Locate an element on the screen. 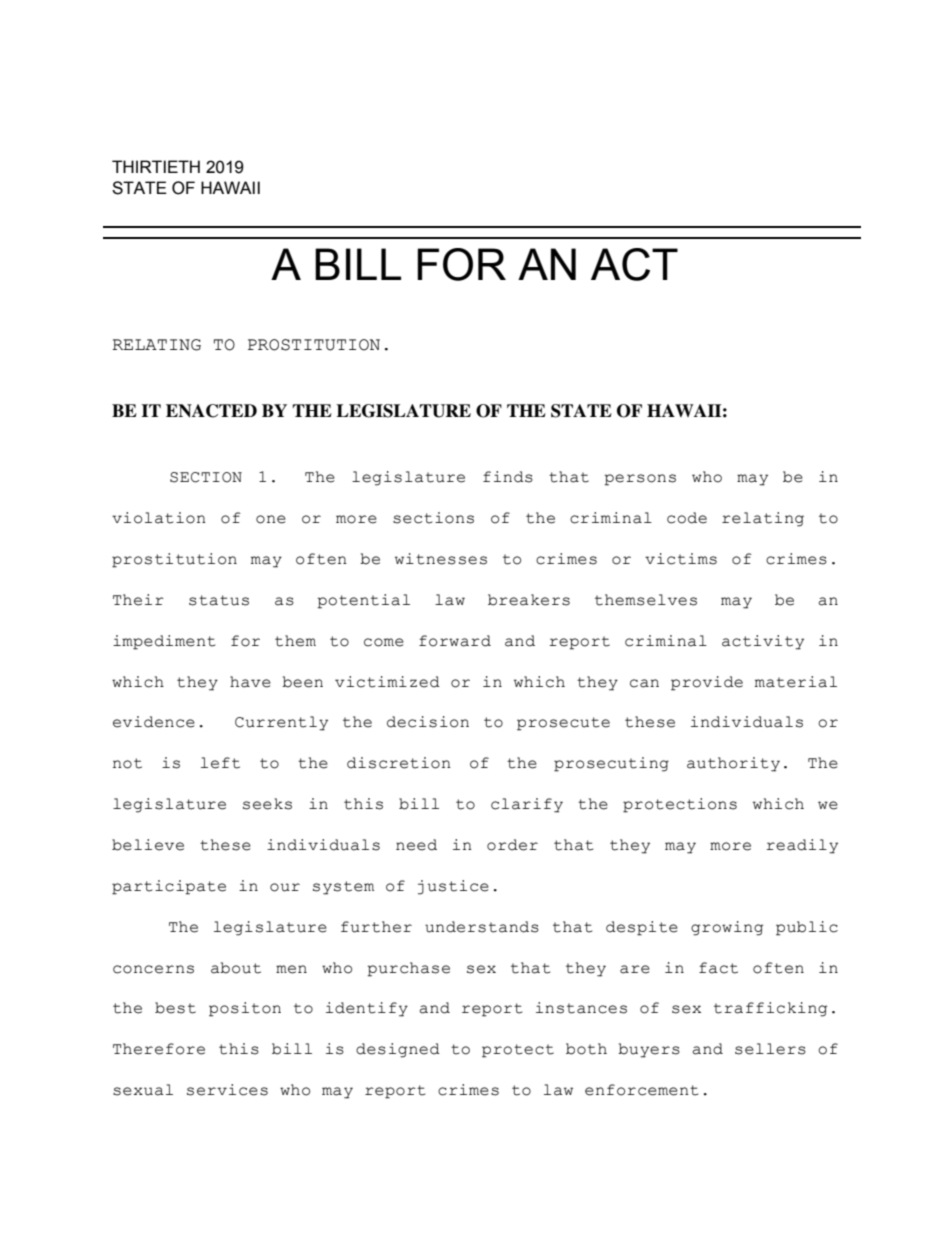  forward is located at coordinates (455, 641).
